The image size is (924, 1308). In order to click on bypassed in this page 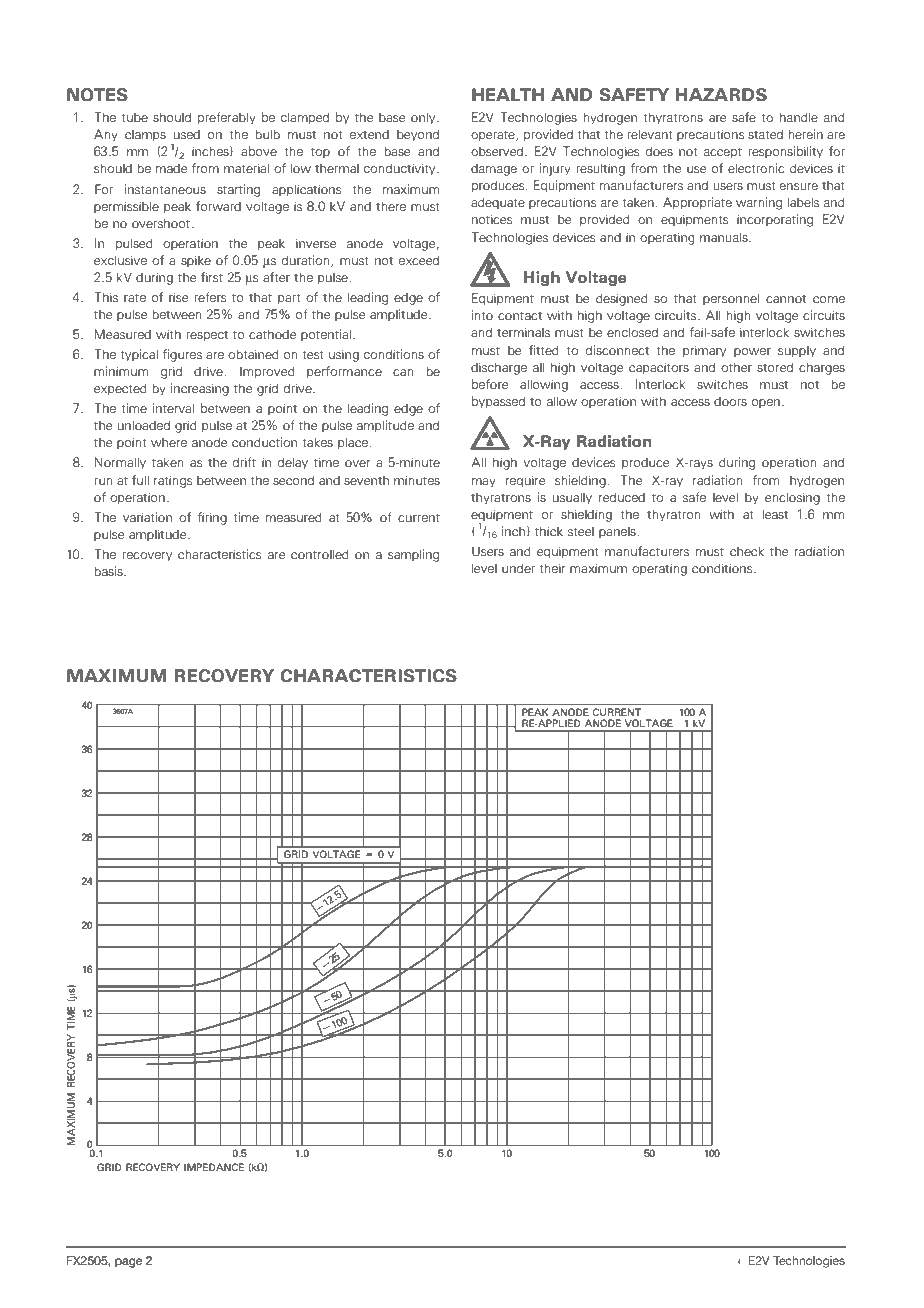, I will do `click(498, 402)`.
